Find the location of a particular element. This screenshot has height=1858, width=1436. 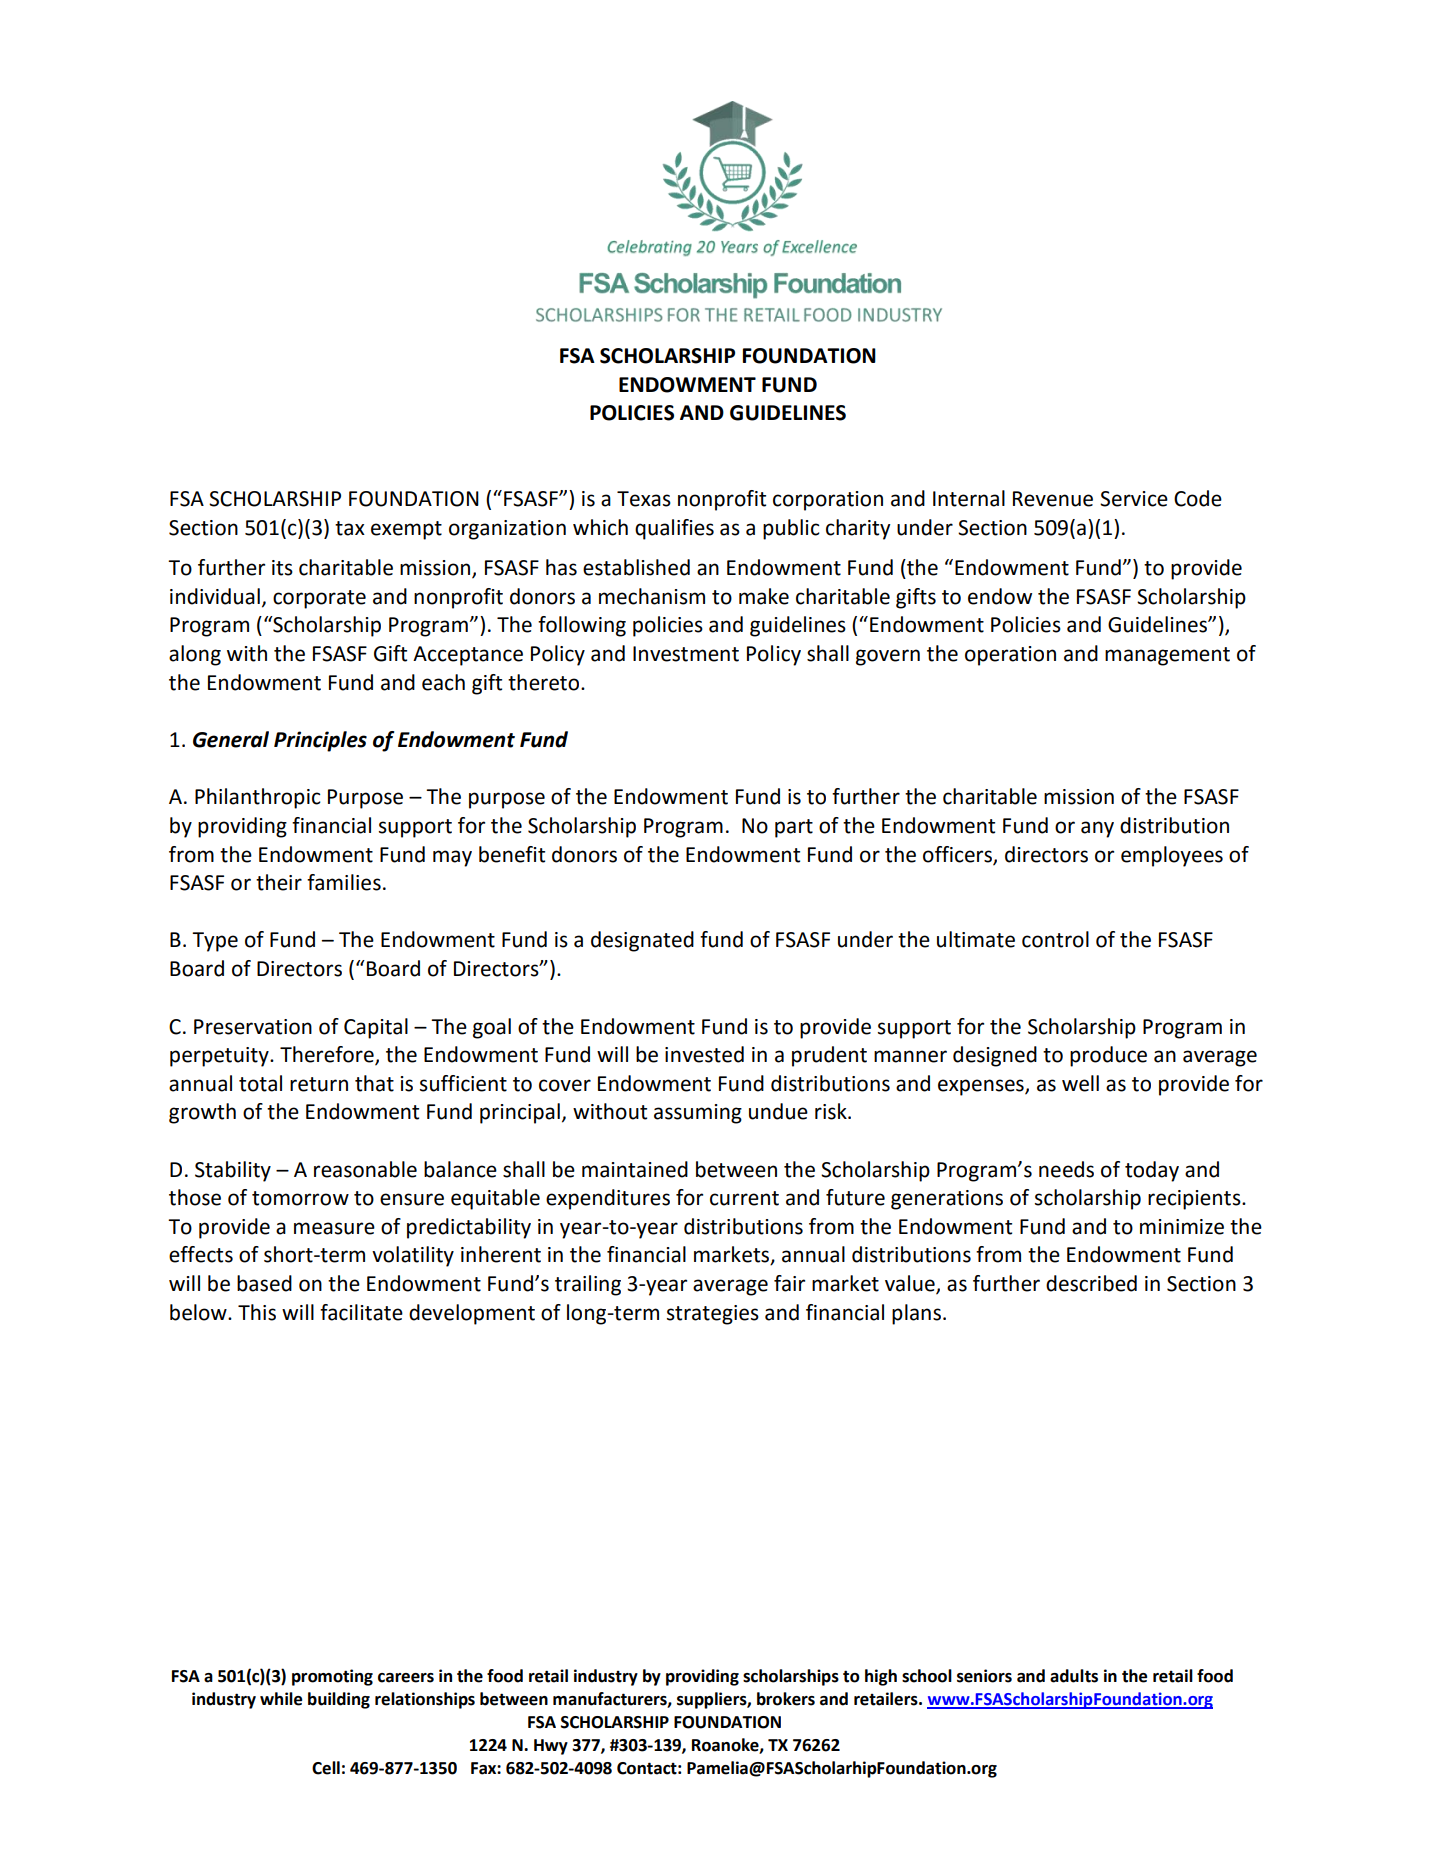

Revenue is located at coordinates (1053, 499).
